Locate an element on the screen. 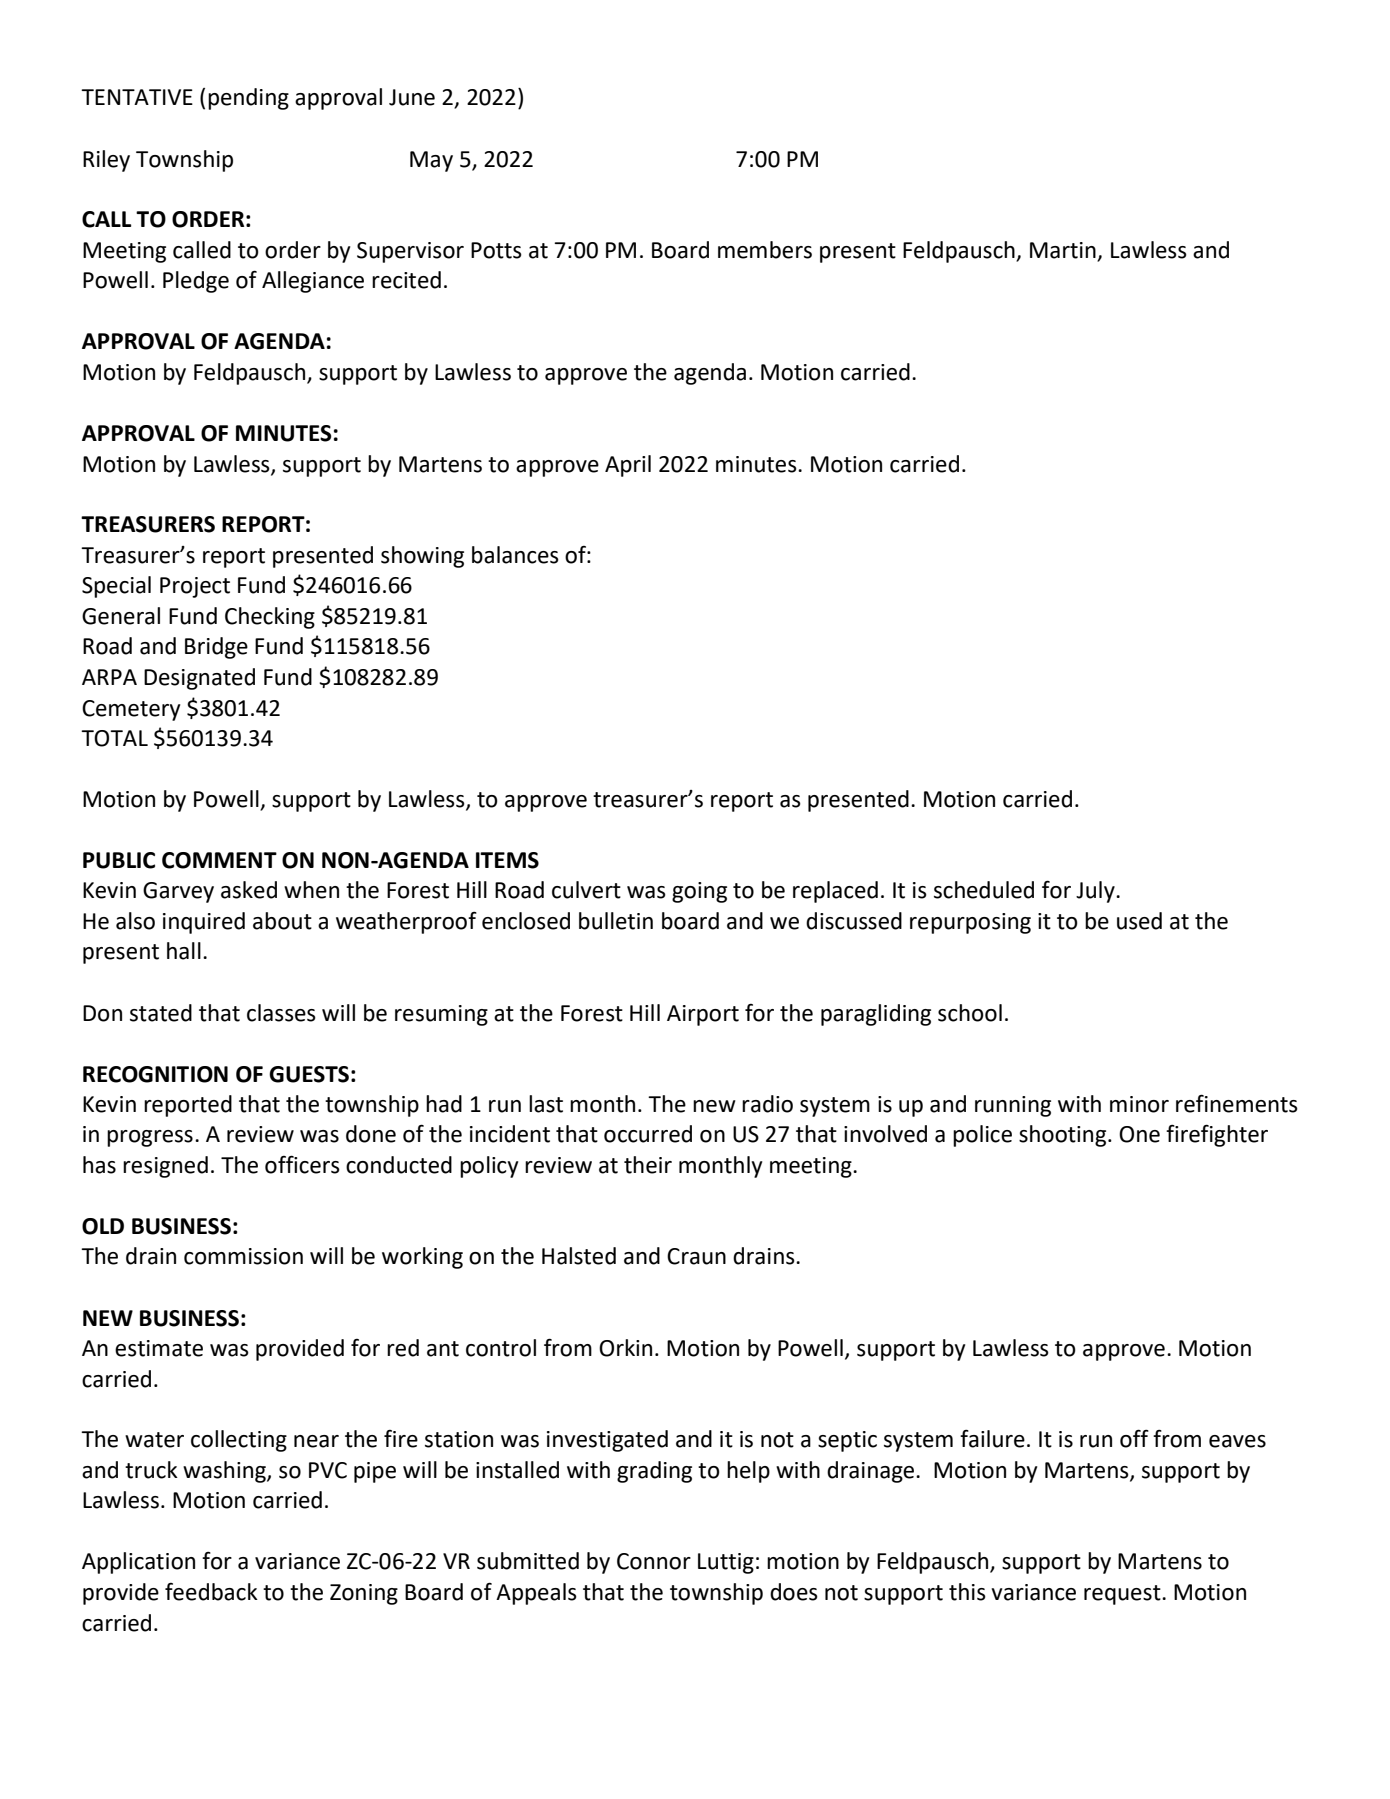 The height and width of the screenshot is (1799, 1390). Project is located at coordinates (195, 587).
